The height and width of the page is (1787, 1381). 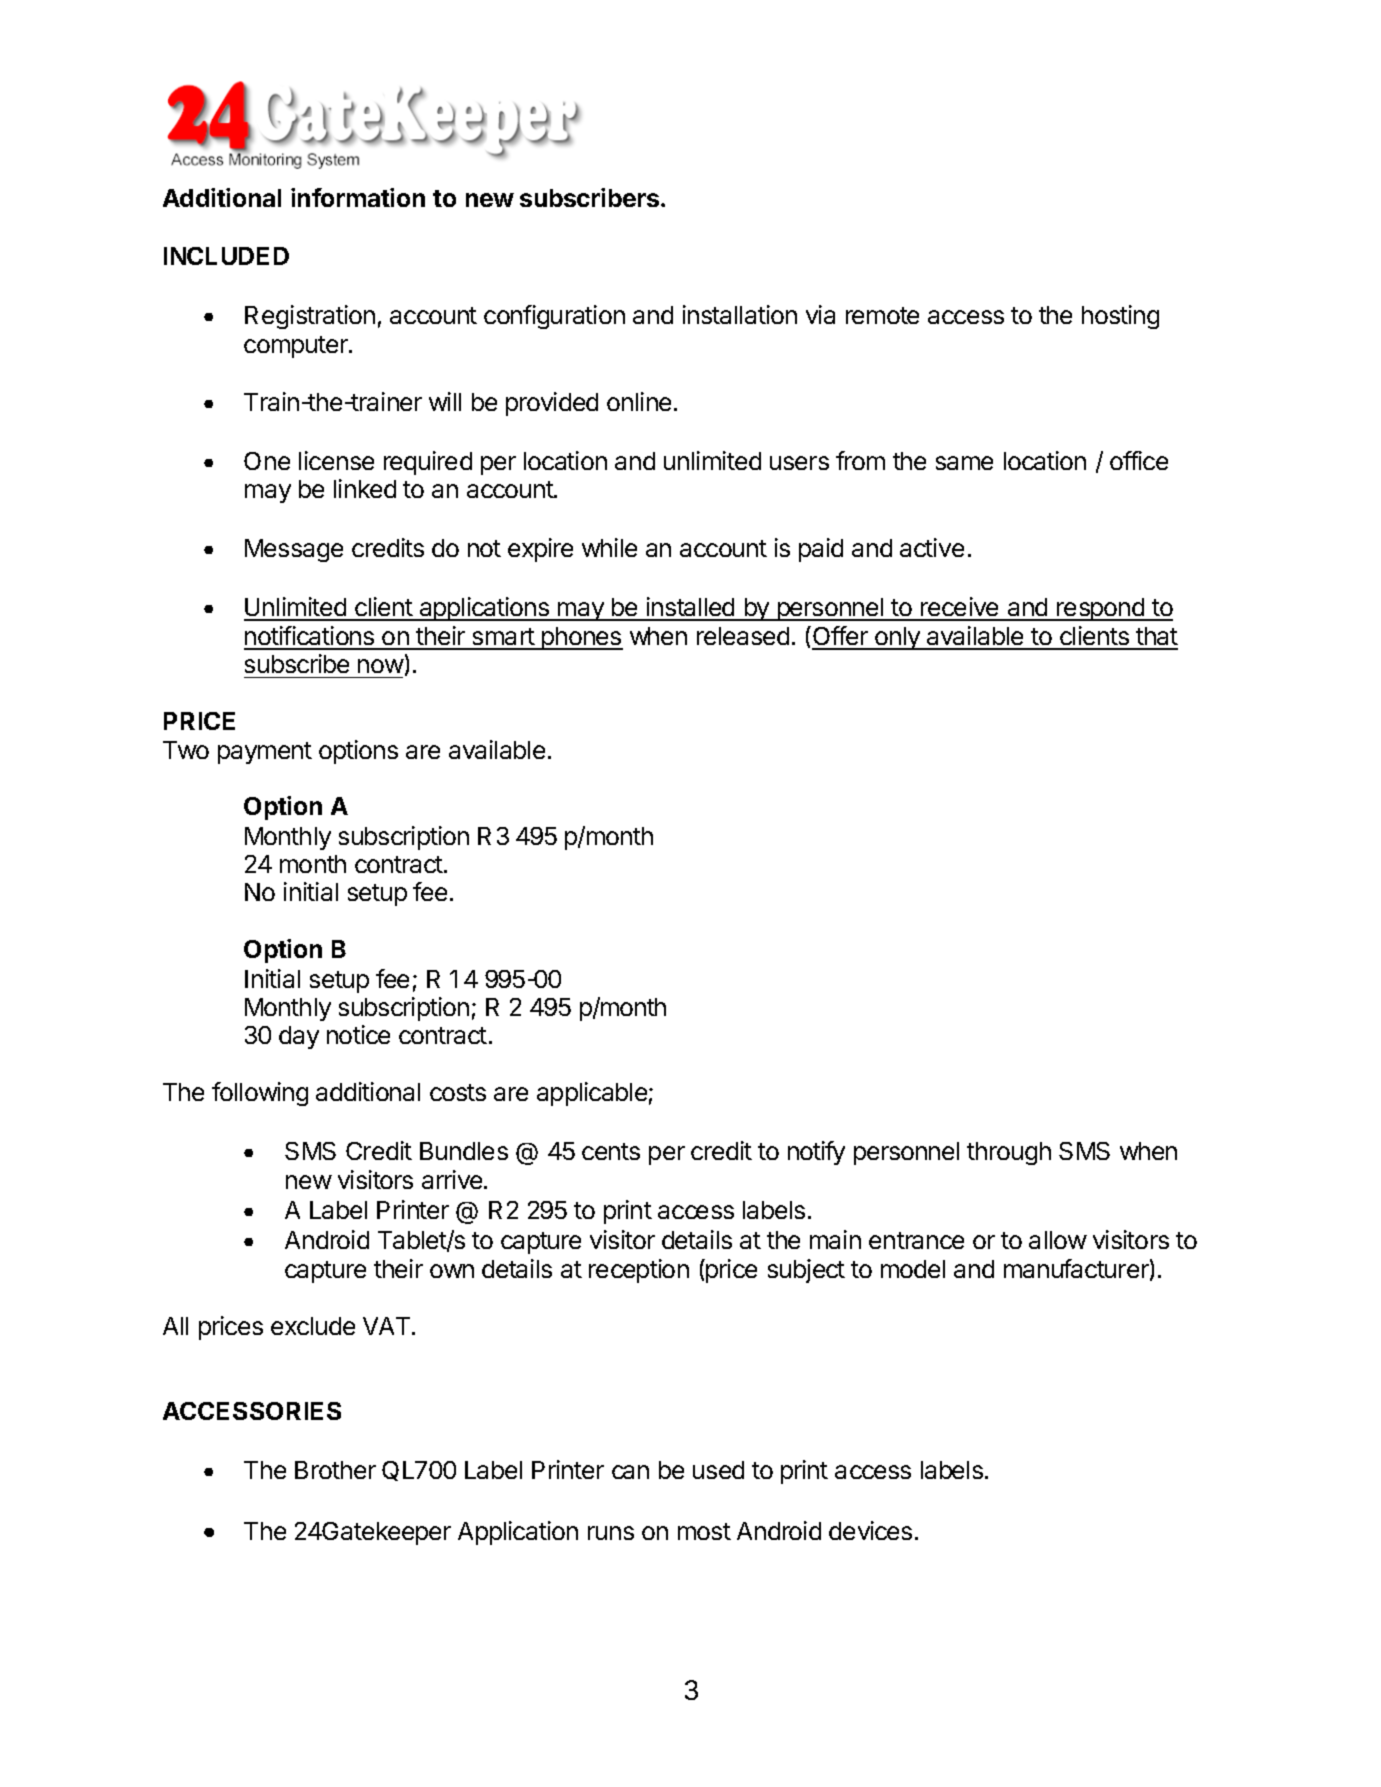 I want to click on Brother, so click(x=335, y=1470).
